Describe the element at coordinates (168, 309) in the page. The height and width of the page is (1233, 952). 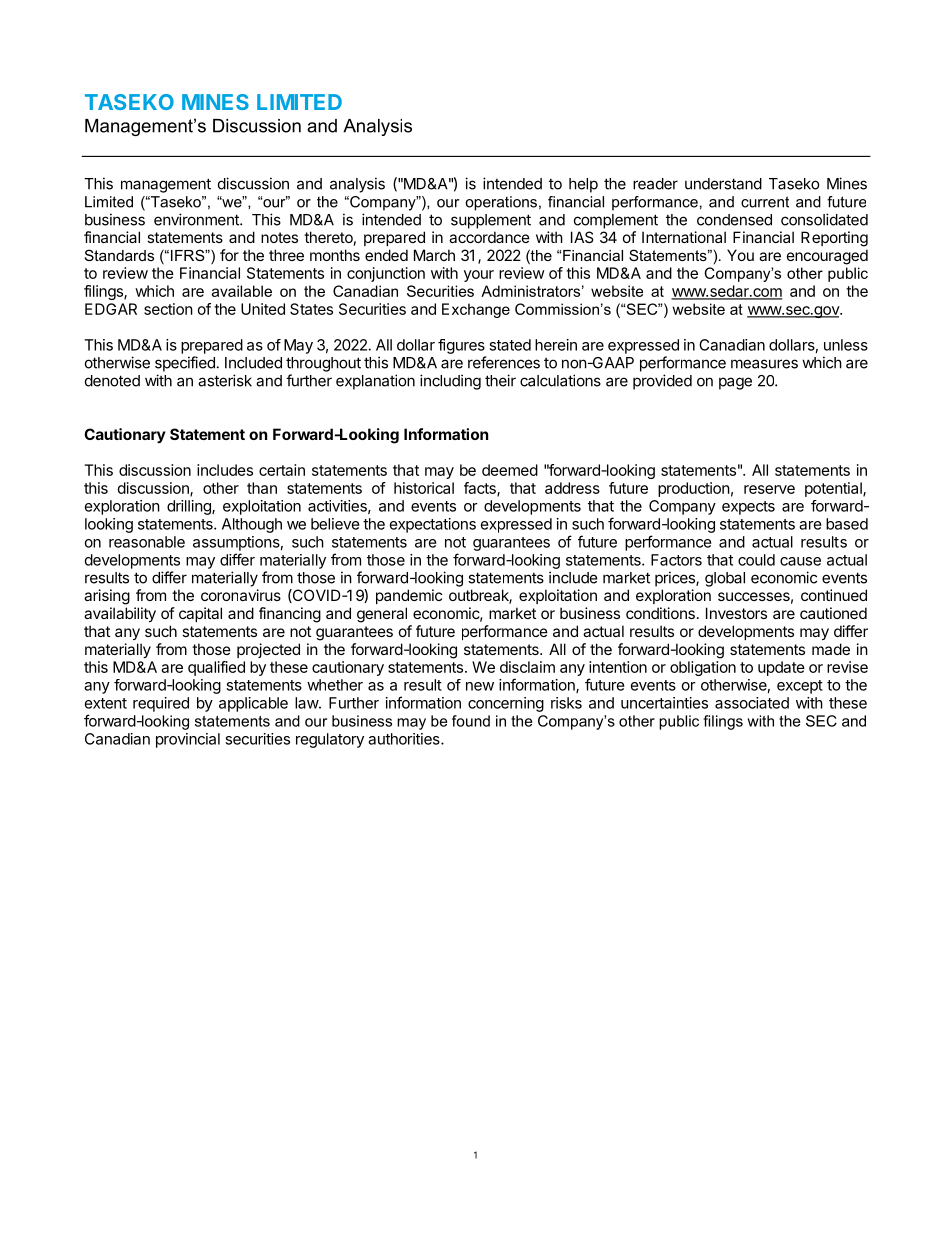
I see `section` at that location.
